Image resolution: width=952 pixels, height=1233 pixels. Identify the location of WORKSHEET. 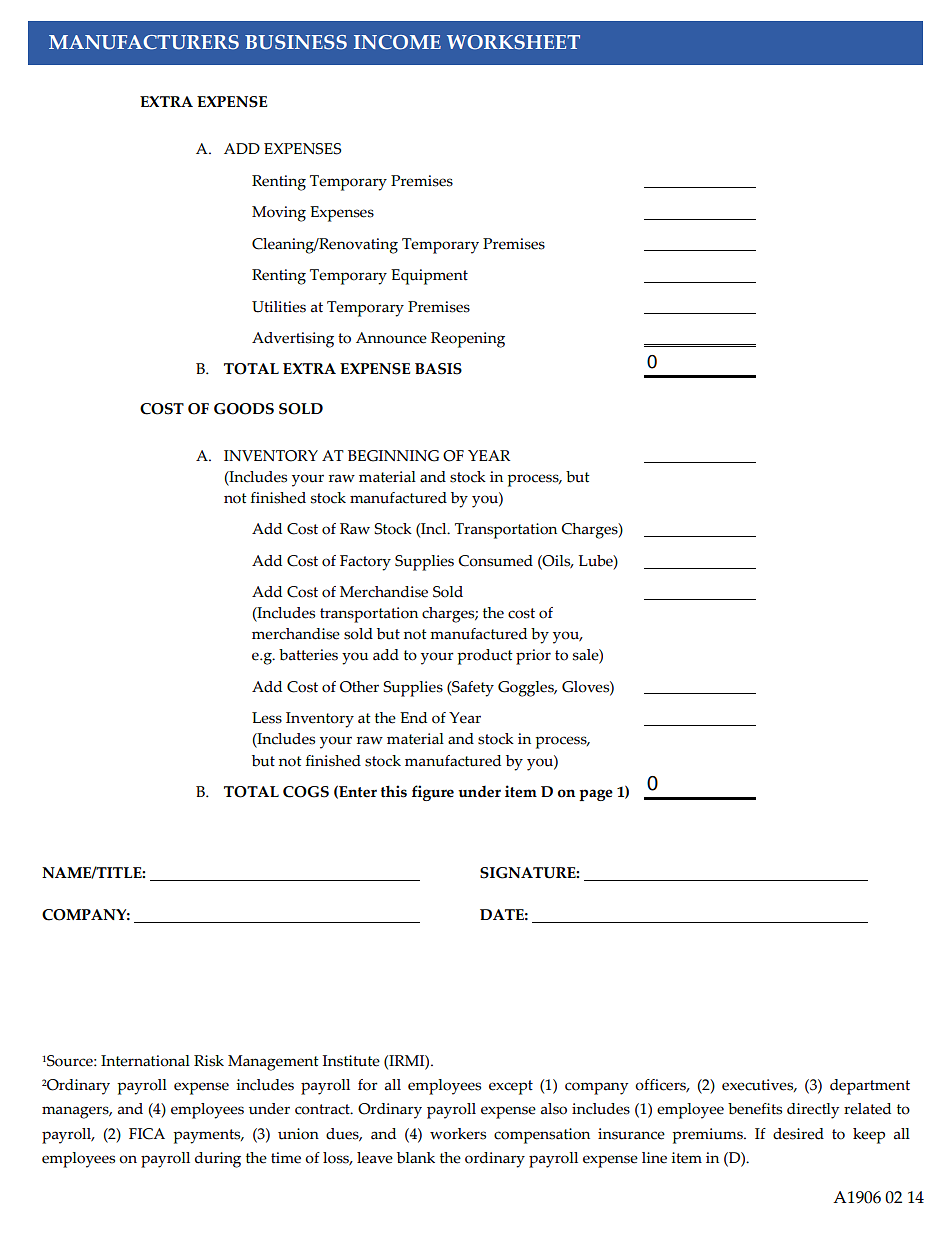
(513, 42).
